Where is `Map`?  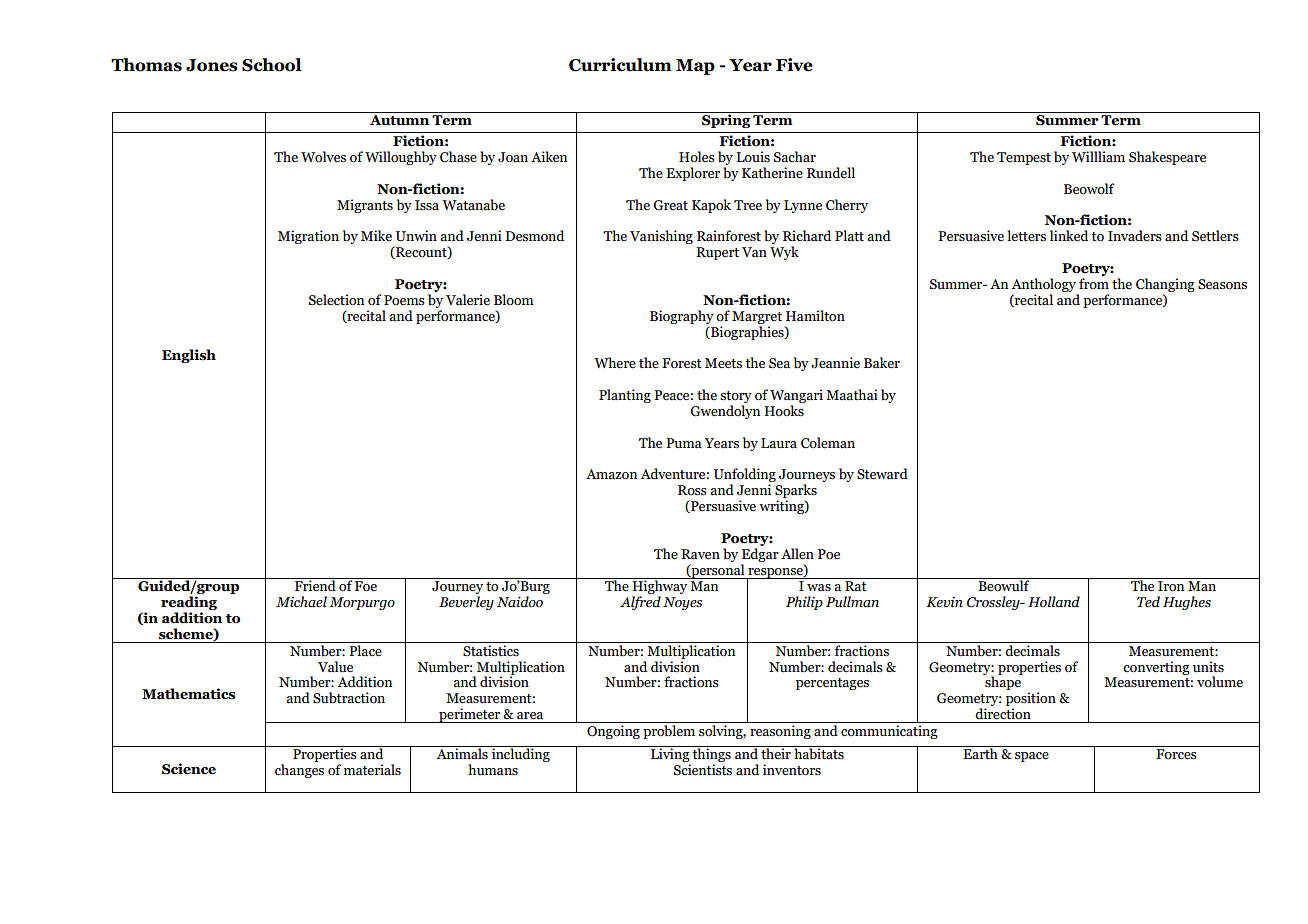 Map is located at coordinates (695, 67).
